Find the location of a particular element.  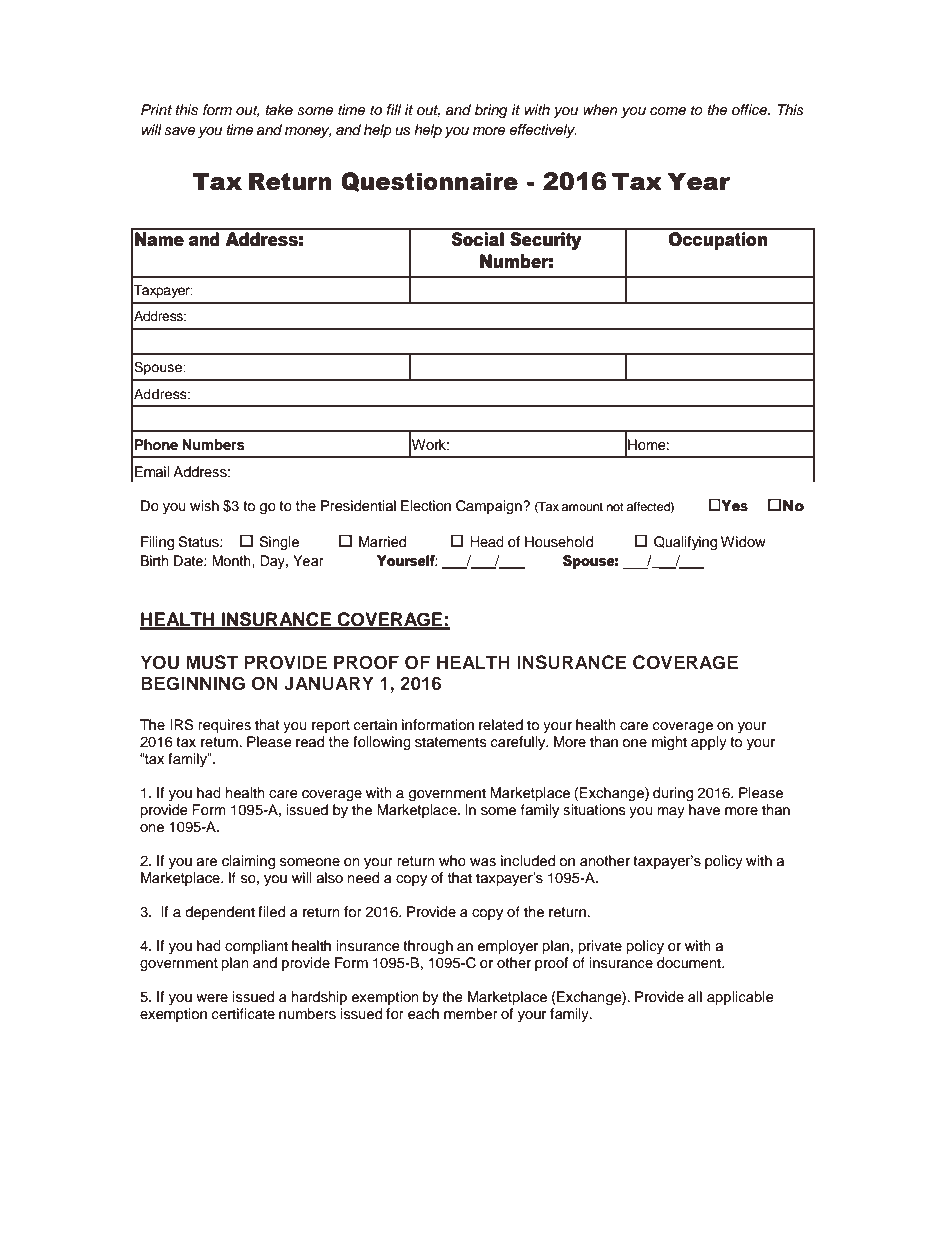

member is located at coordinates (471, 1014).
